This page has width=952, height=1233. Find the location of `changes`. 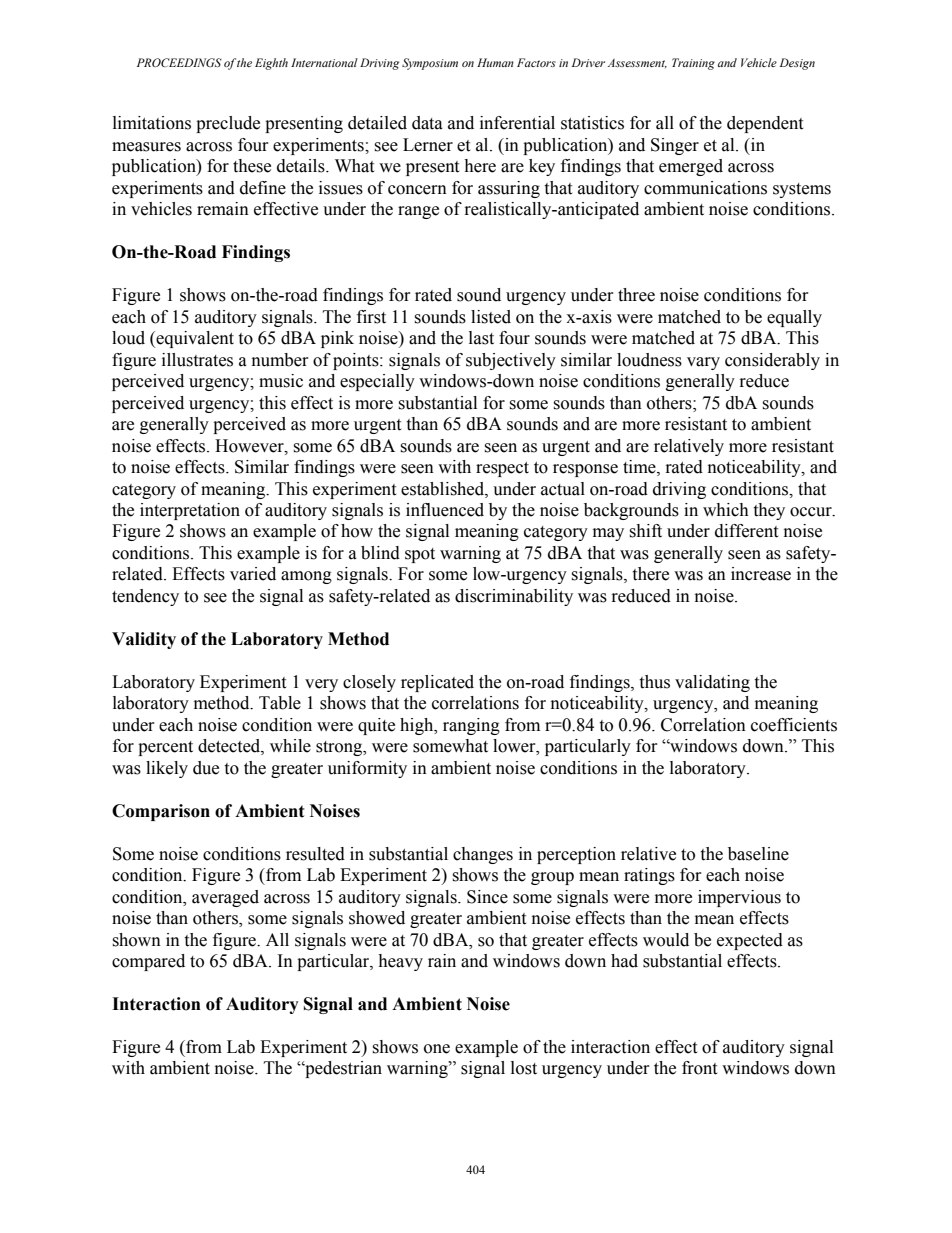

changes is located at coordinates (483, 855).
